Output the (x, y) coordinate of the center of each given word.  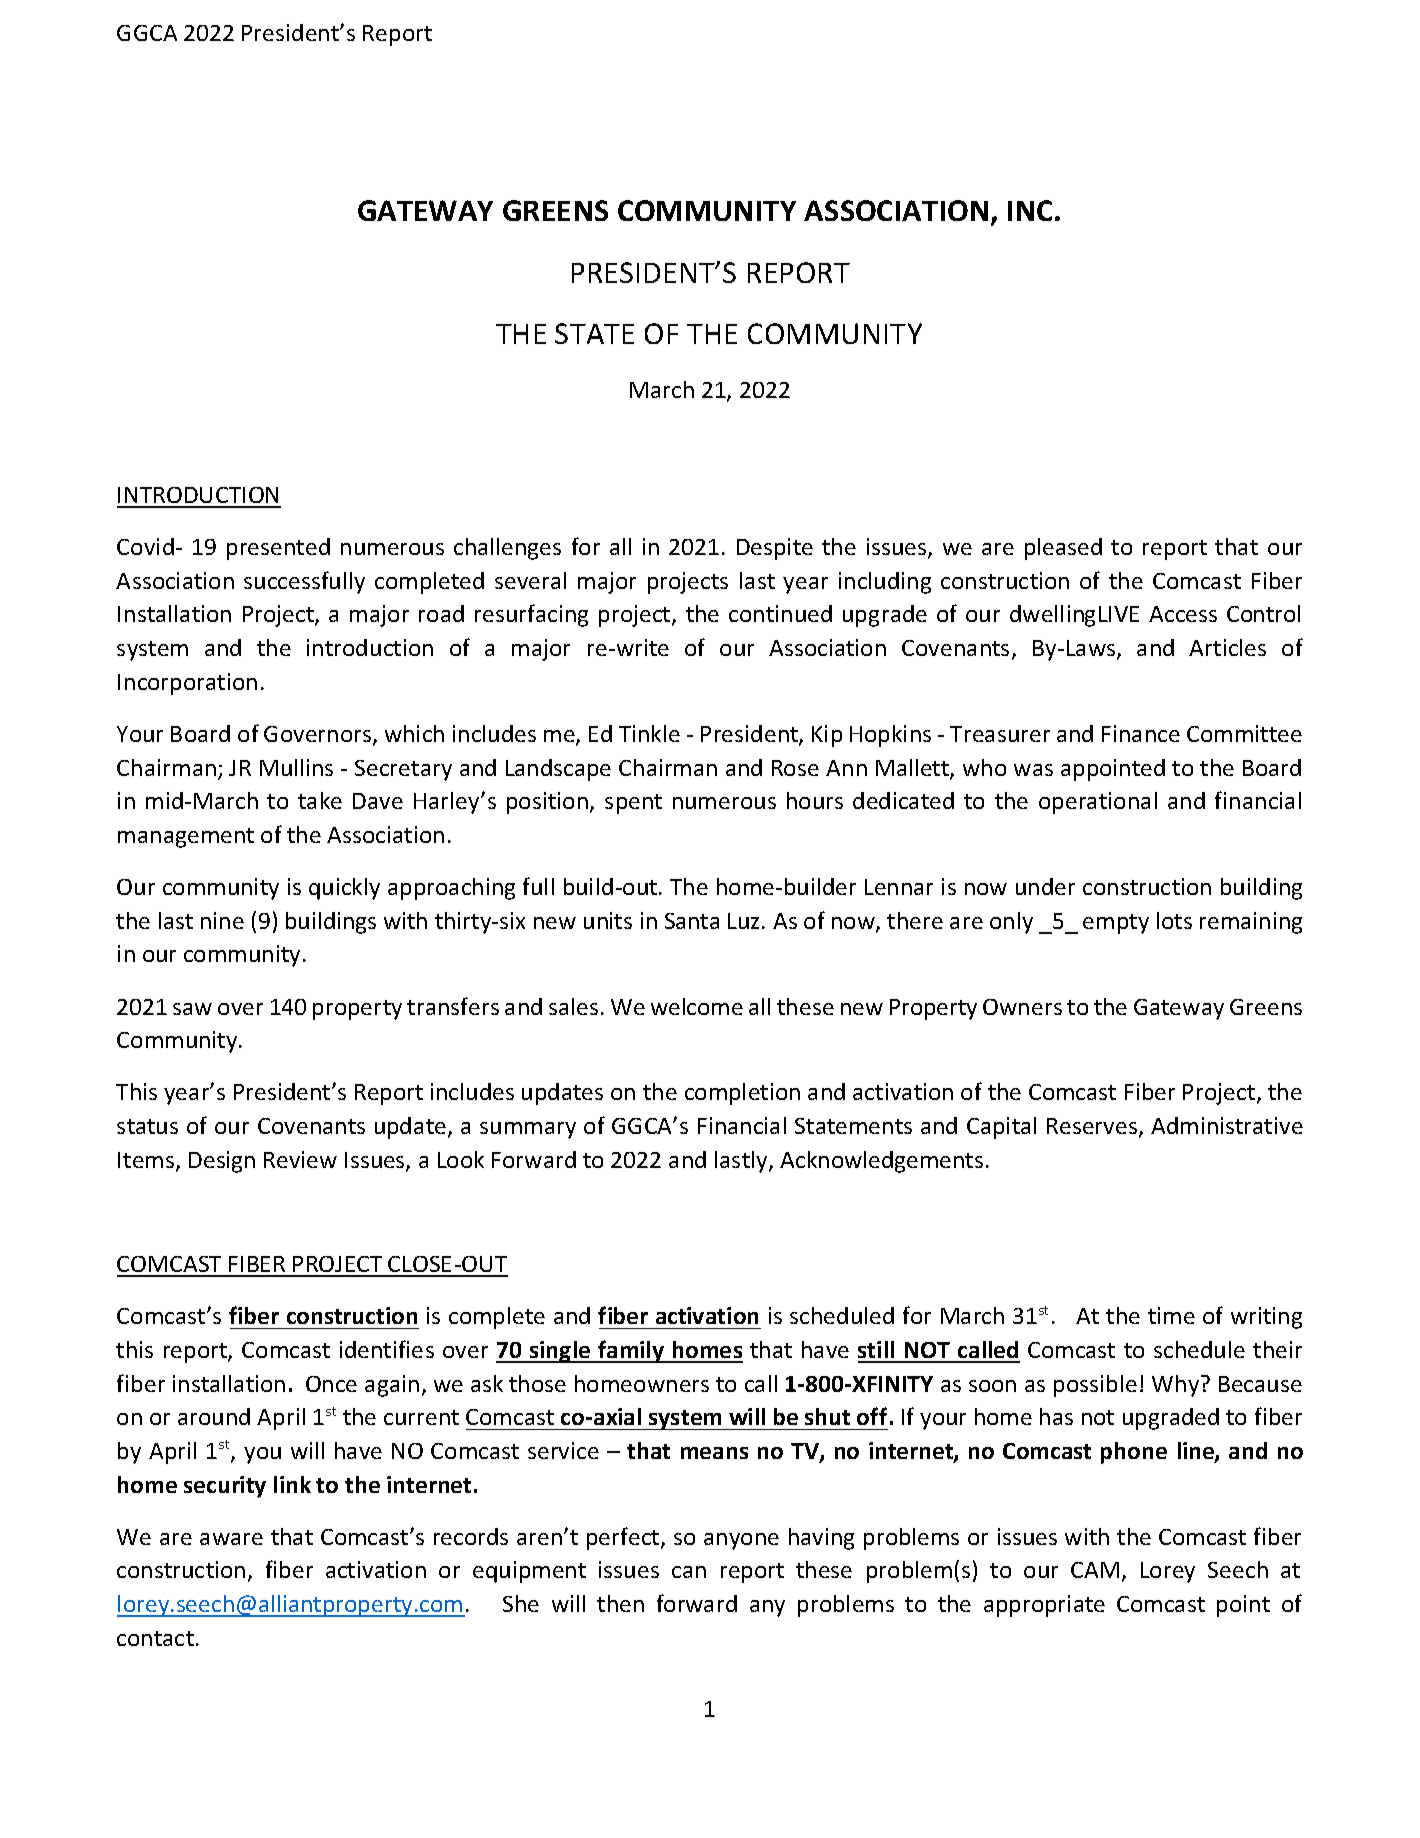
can (689, 1572)
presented (278, 549)
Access (1183, 614)
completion (742, 1094)
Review (300, 1159)
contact (155, 1638)
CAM (1095, 1570)
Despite (775, 549)
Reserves (1093, 1127)
